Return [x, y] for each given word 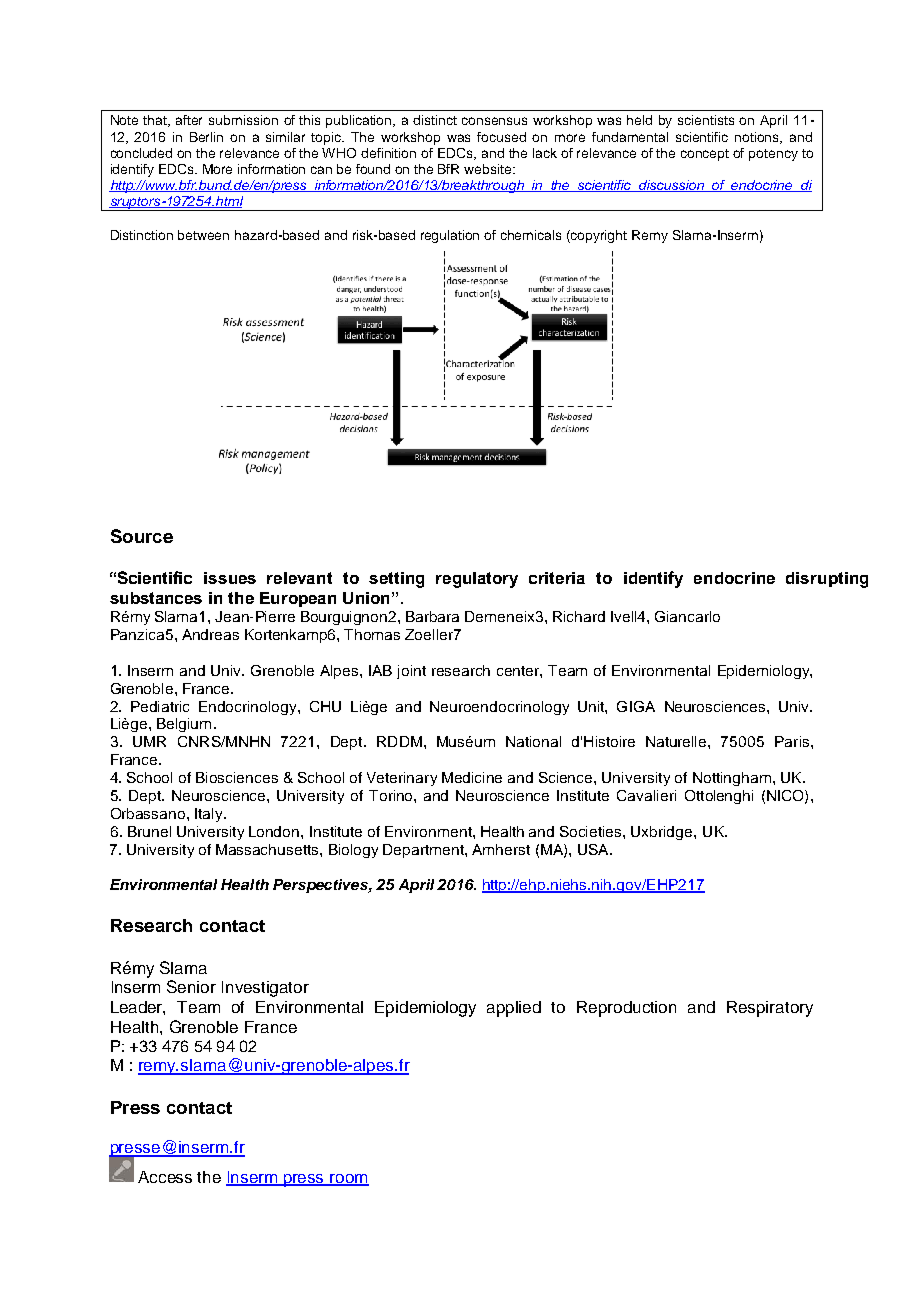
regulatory [477, 580]
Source [142, 536]
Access [165, 1177]
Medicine [472, 777]
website [489, 169]
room [348, 1179]
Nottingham [732, 779]
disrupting [827, 580]
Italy [210, 815]
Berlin [206, 137]
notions [758, 138]
